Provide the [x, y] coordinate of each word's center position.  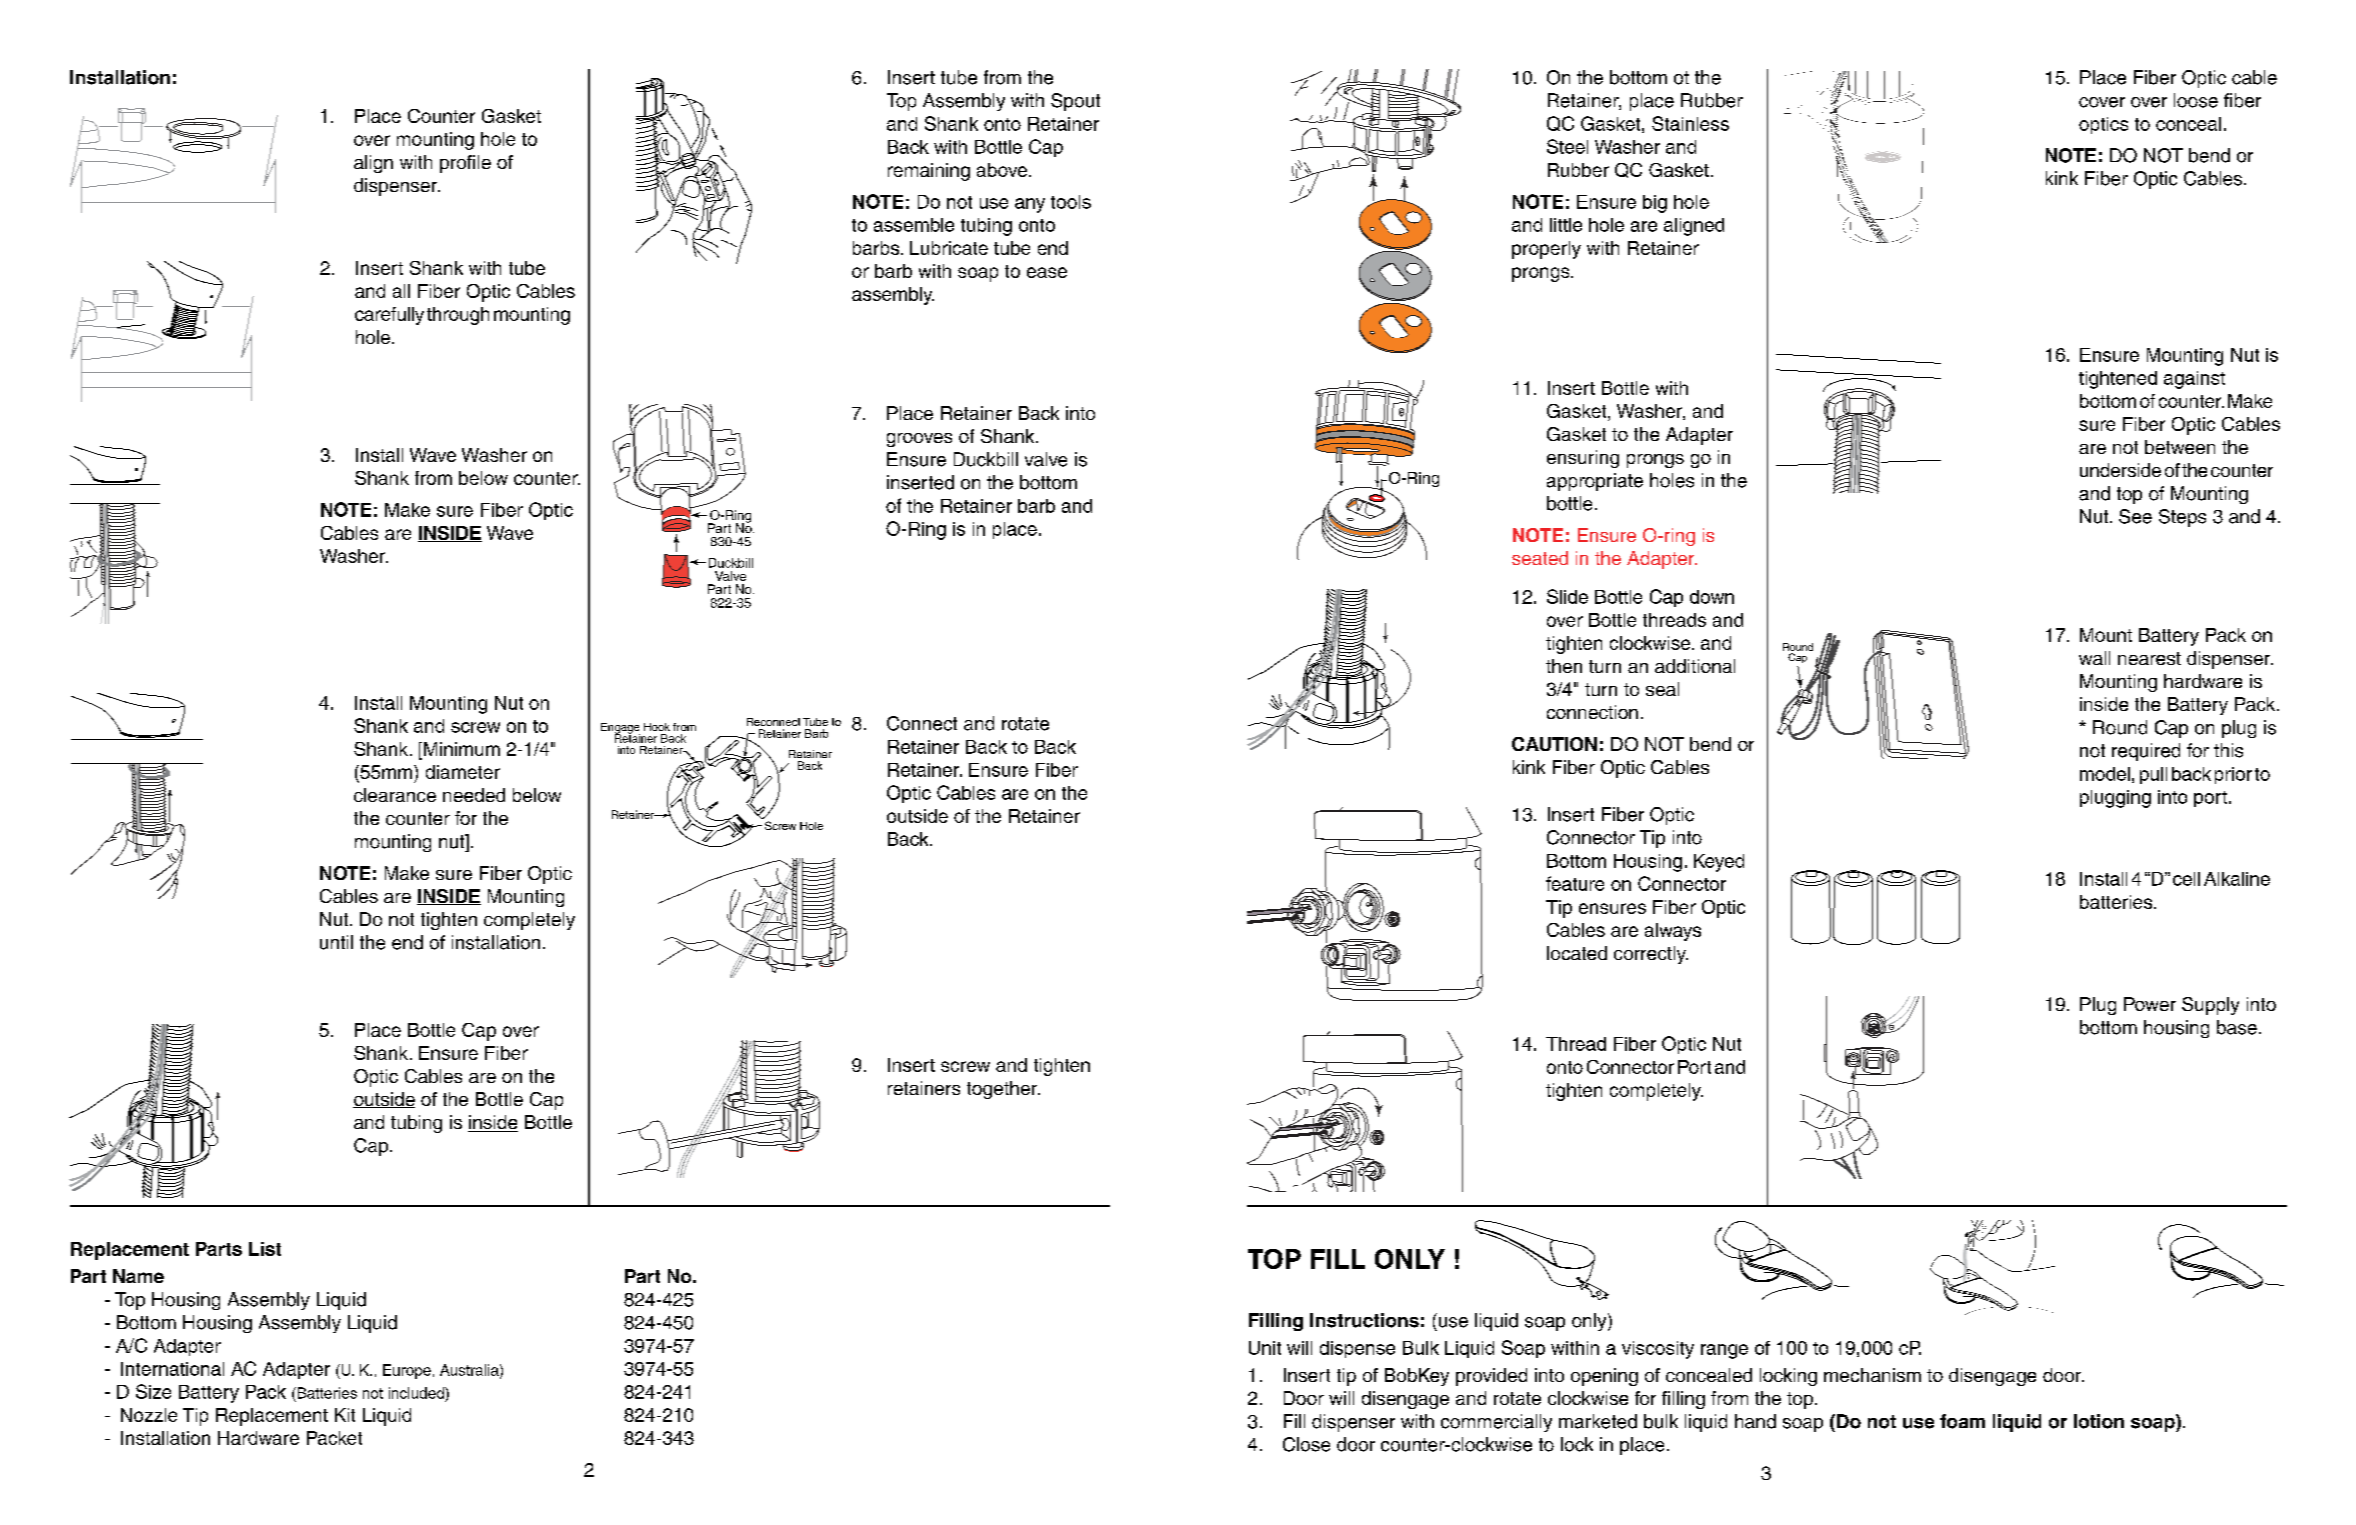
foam [1962, 1421]
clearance [395, 795]
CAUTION [1554, 744]
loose [2196, 100]
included [417, 1393]
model [2105, 774]
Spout [1075, 102]
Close [1306, 1444]
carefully [389, 316]
